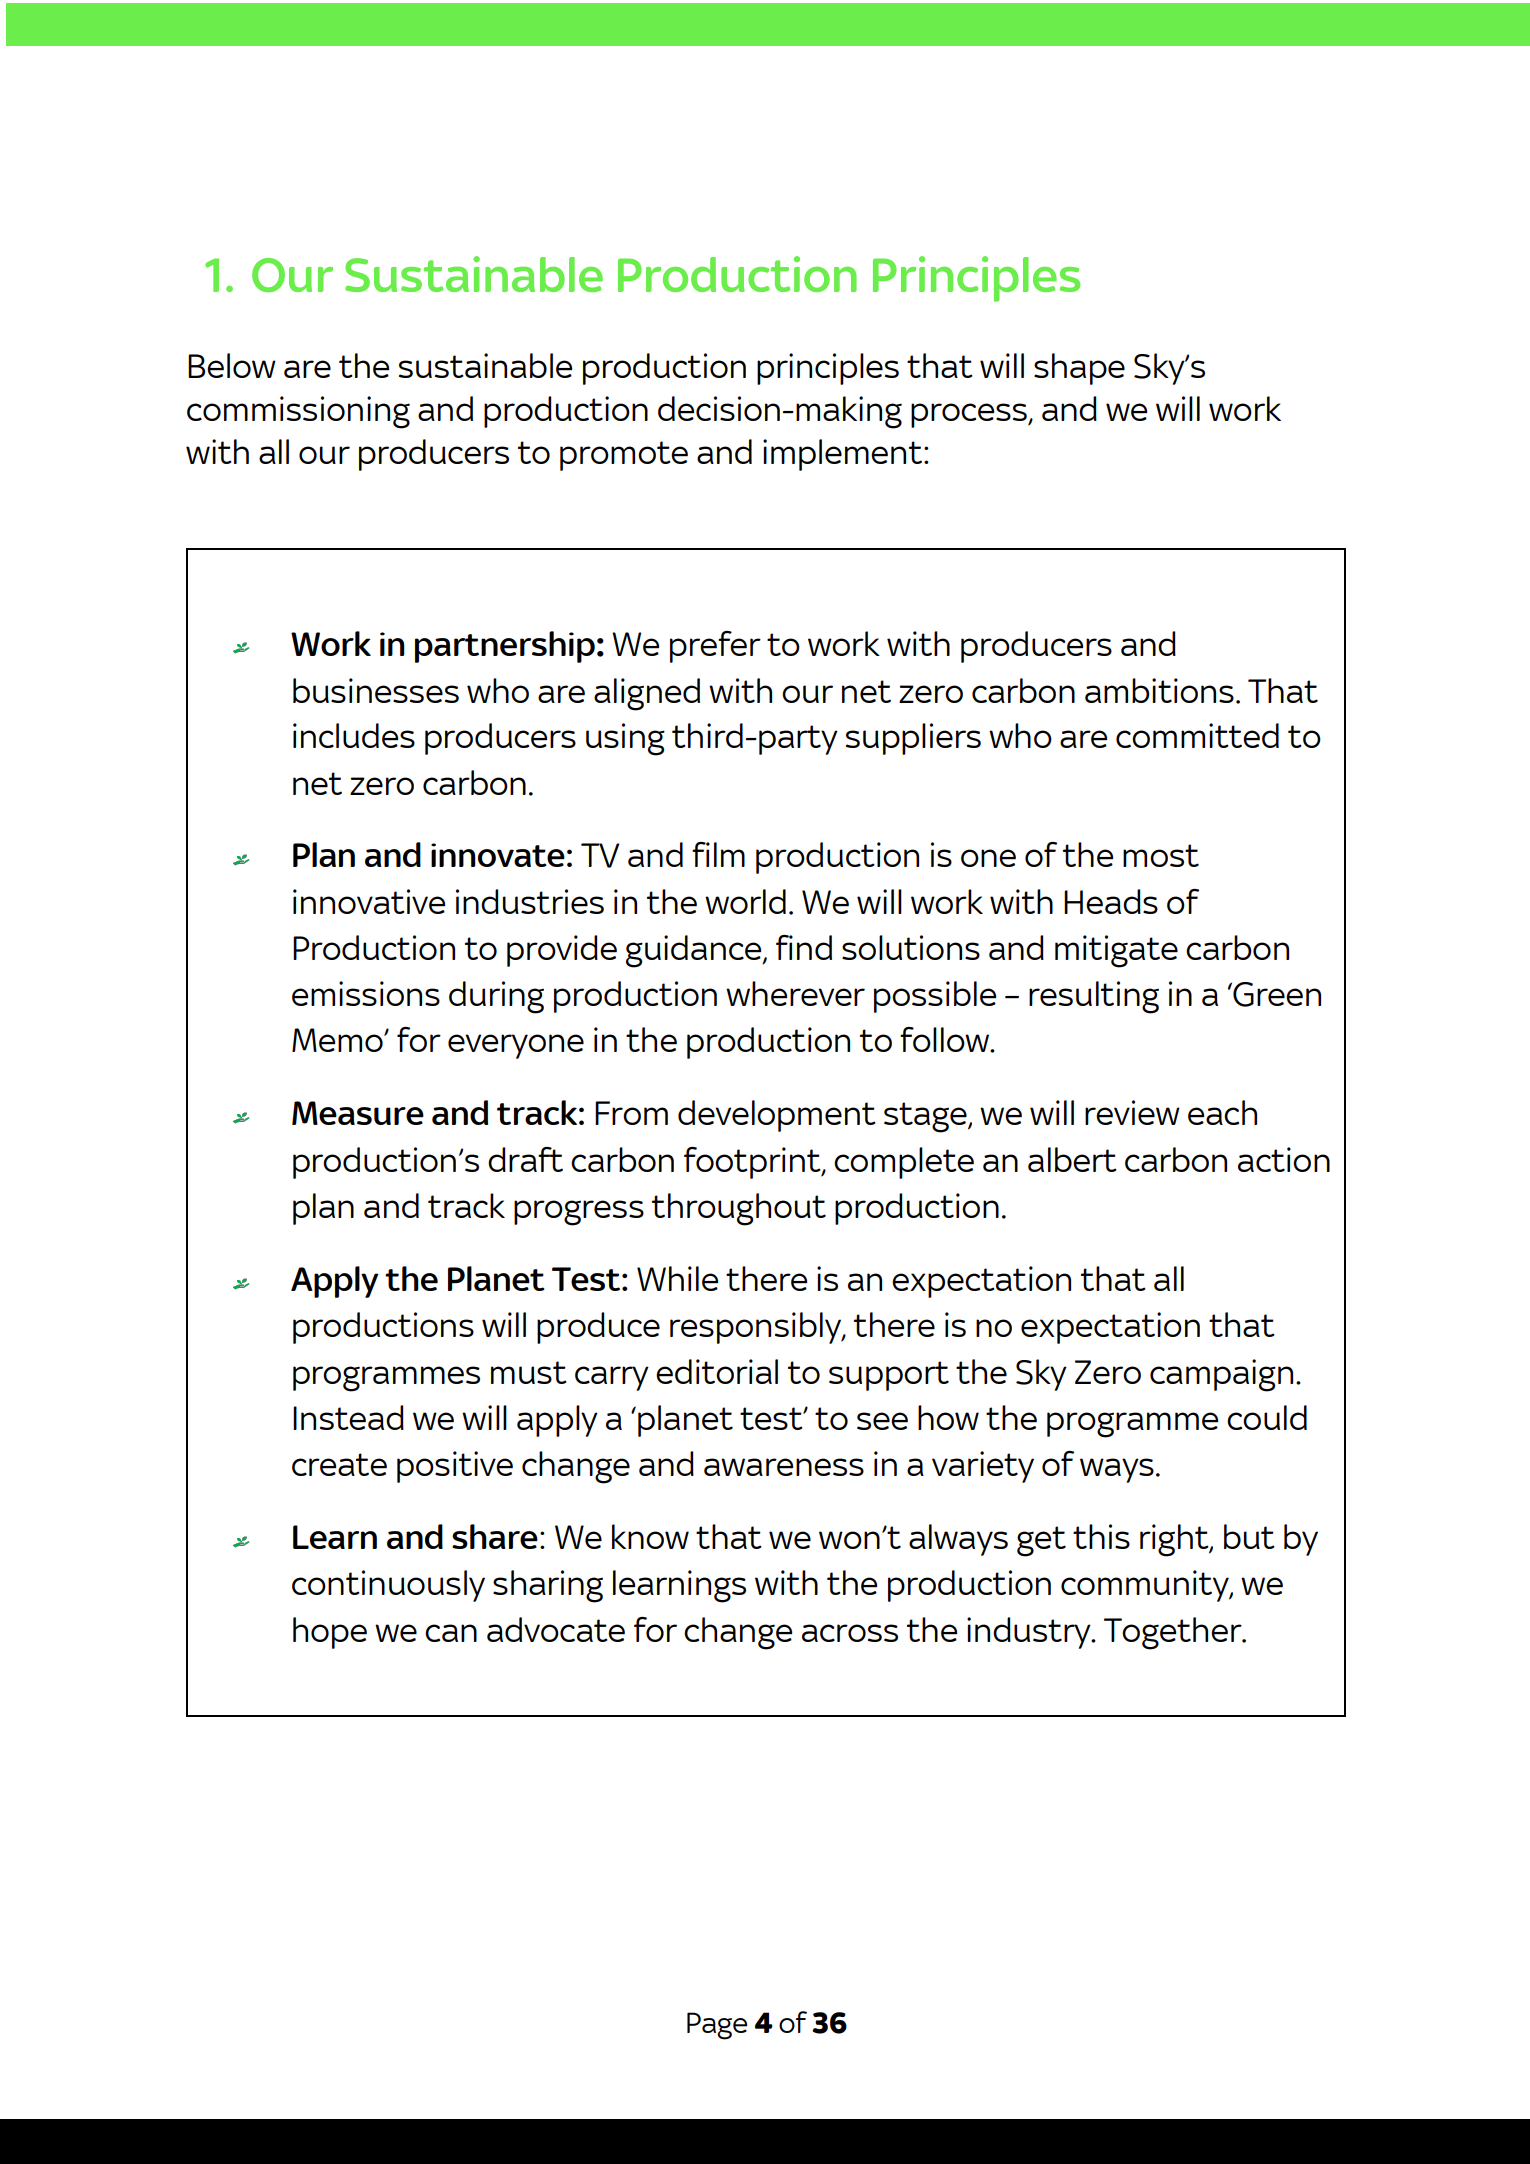  Describe the element at coordinates (298, 412) in the image. I see `commissioning` at that location.
